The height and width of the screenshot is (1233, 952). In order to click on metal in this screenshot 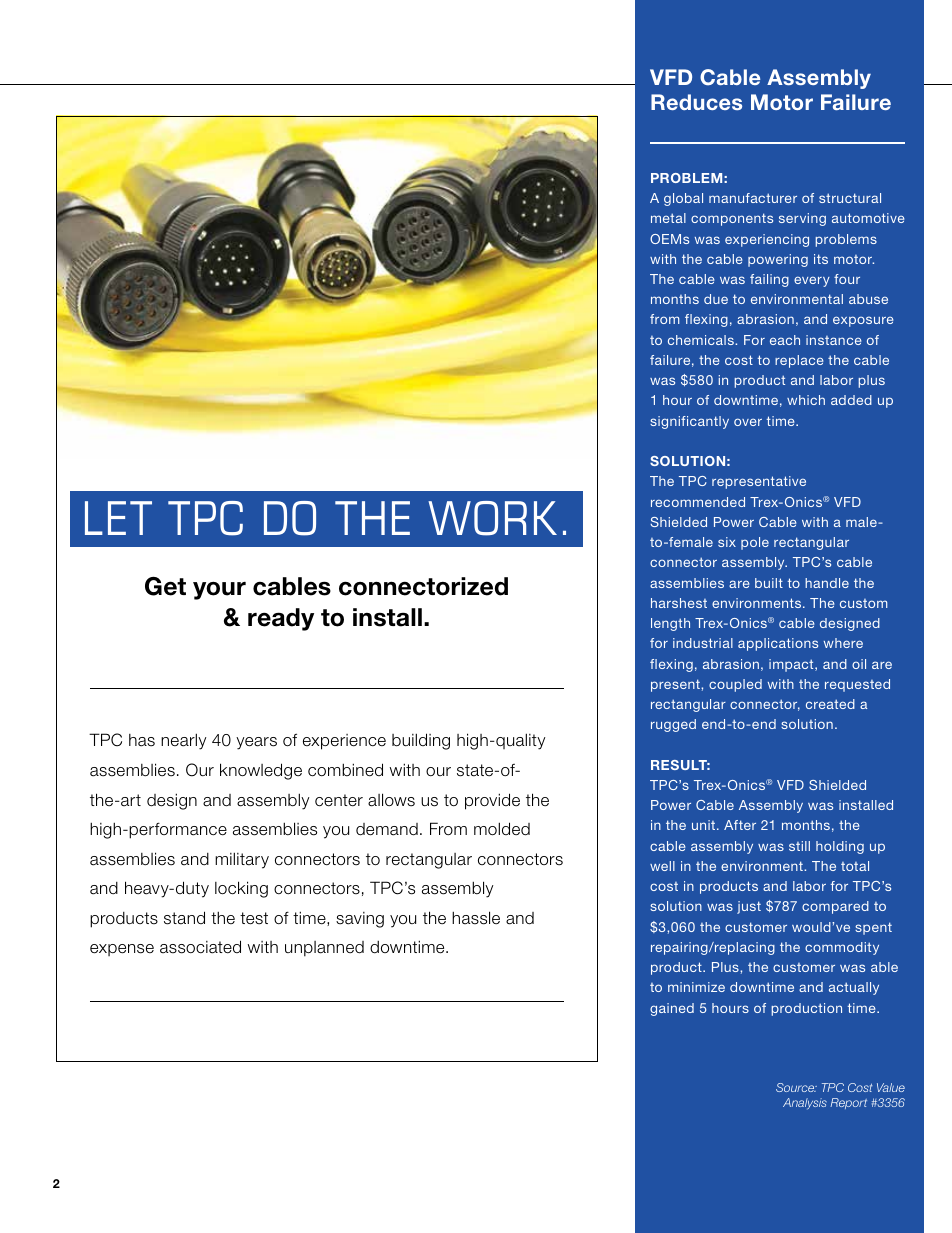, I will do `click(668, 218)`.
